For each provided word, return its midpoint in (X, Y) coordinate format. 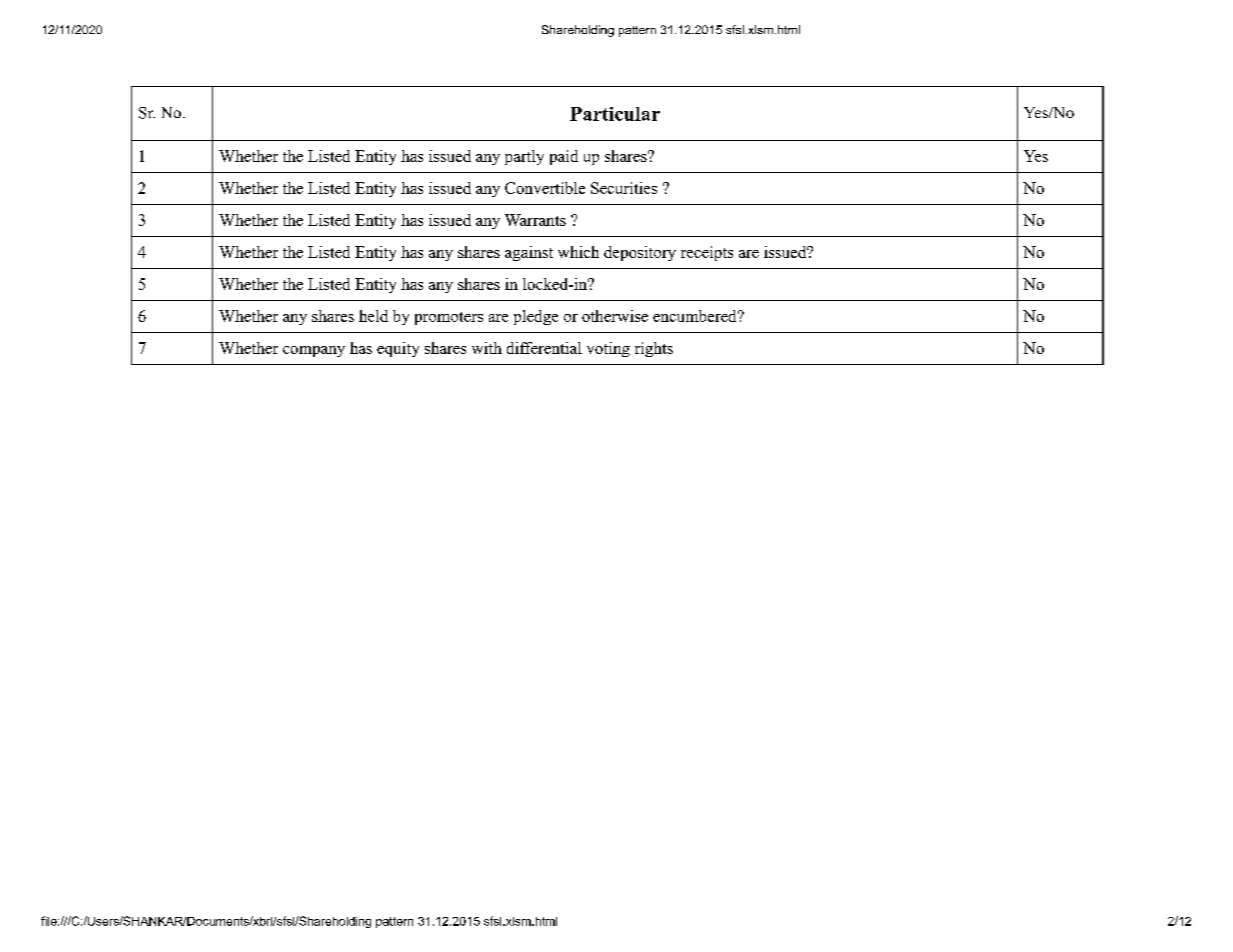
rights (654, 349)
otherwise (615, 316)
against (529, 253)
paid (564, 157)
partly (524, 157)
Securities (624, 188)
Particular (615, 114)
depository (640, 253)
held (373, 316)
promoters (449, 318)
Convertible (545, 188)
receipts (707, 253)
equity (398, 349)
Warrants (535, 220)
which (578, 252)
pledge (536, 317)
